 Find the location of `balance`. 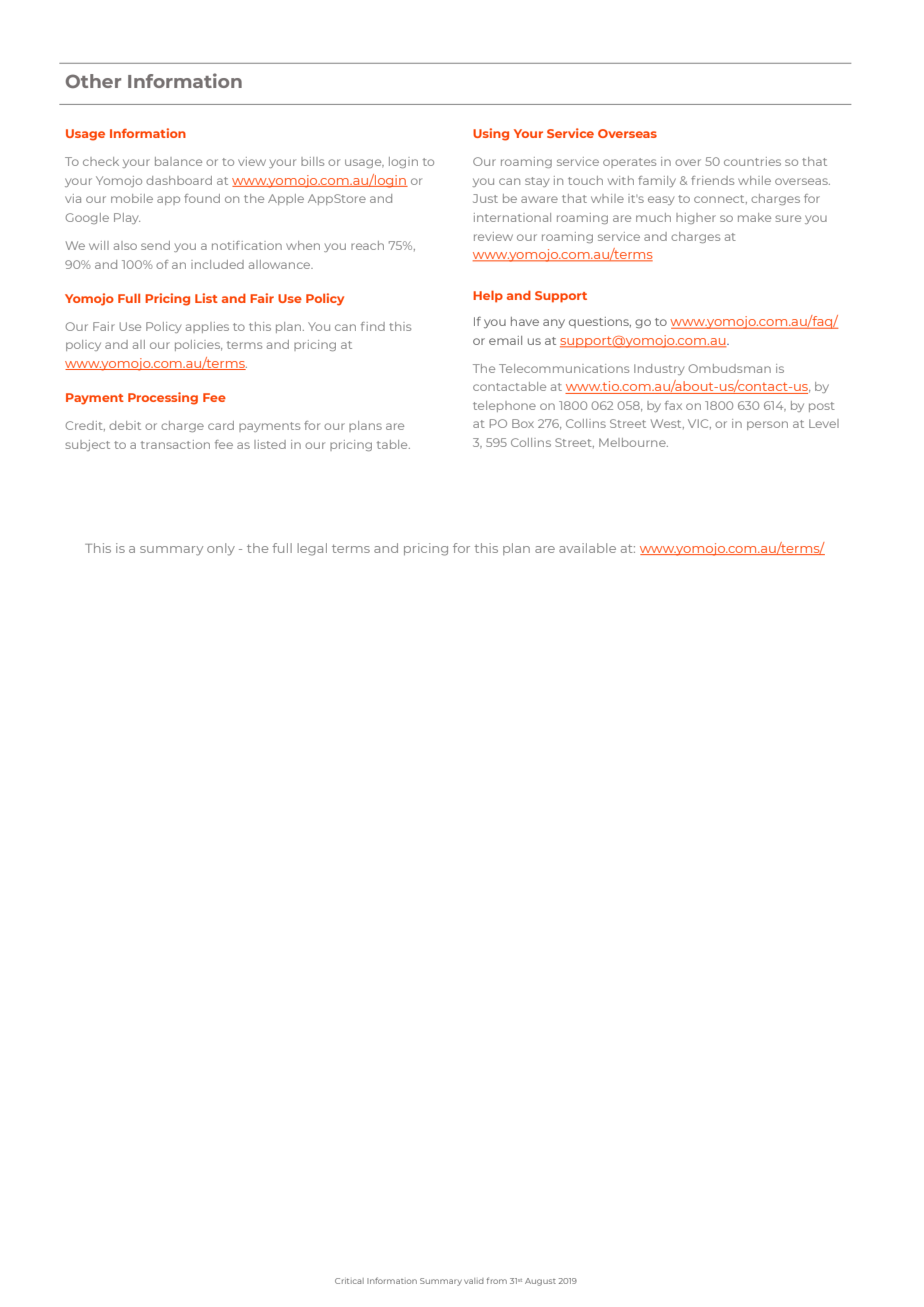

balance is located at coordinates (178, 161).
